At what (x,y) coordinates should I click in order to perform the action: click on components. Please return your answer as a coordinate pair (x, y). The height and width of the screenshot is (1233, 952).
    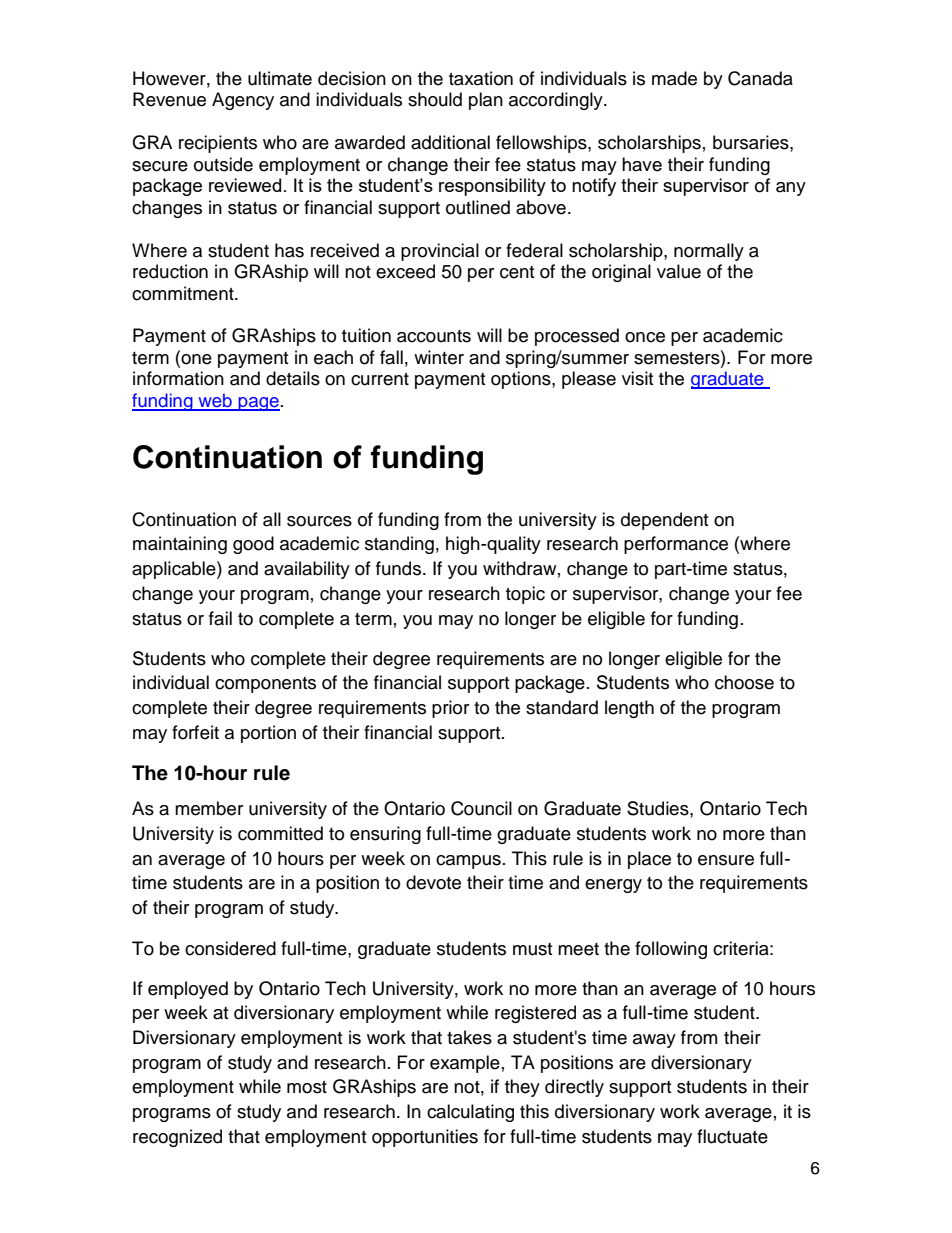
    Looking at the image, I should click on (265, 685).
